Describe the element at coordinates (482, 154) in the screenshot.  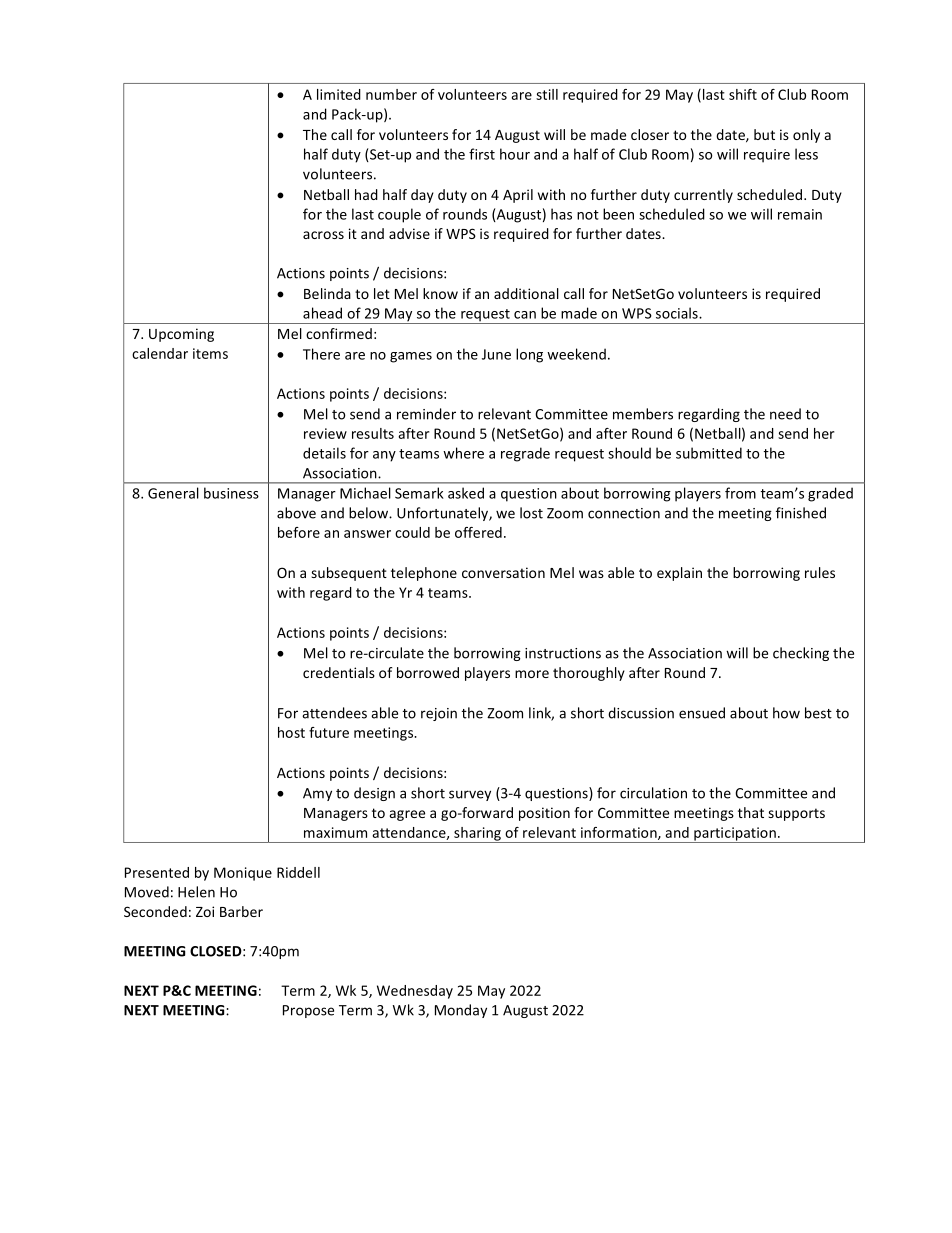
I see `first` at that location.
